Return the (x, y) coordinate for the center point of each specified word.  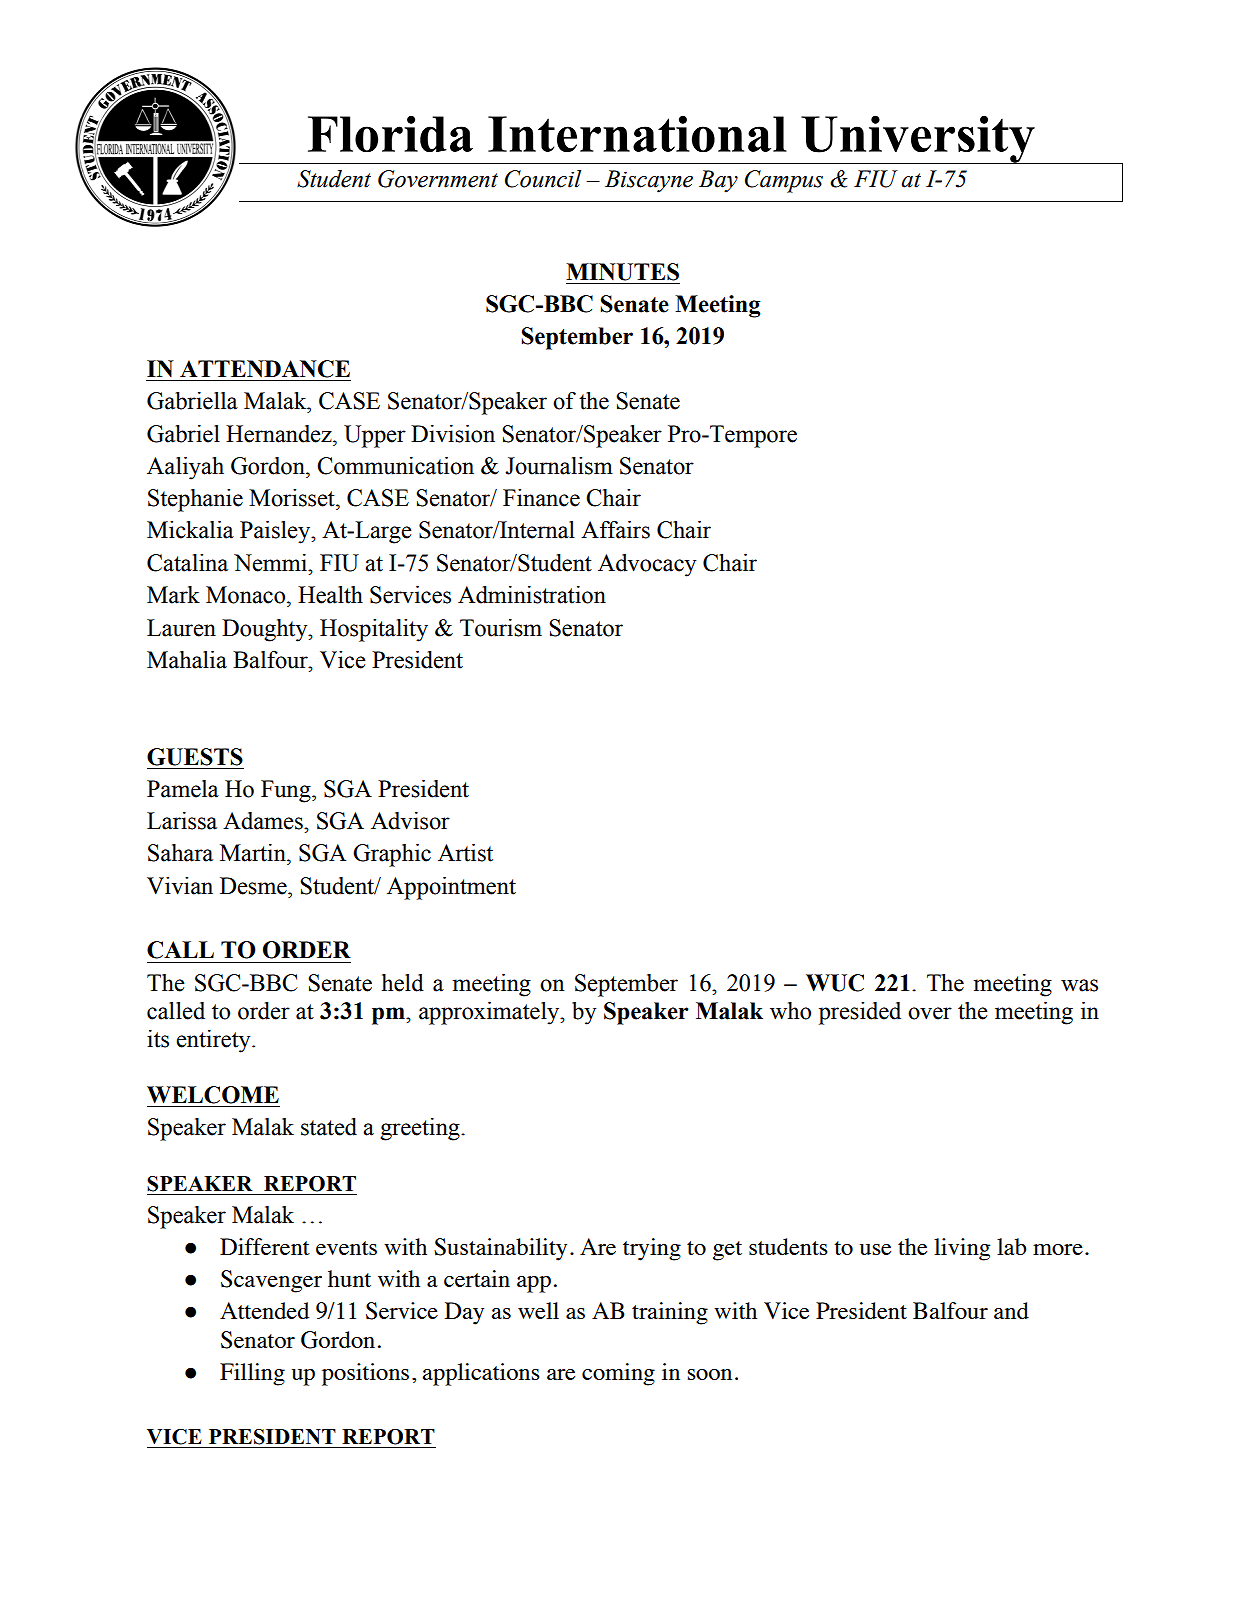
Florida (390, 134)
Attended (264, 1310)
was (1079, 985)
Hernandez (280, 434)
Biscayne (649, 181)
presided (860, 1013)
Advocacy (647, 565)
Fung (287, 791)
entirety (214, 1041)
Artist (465, 853)
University (918, 139)
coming (618, 1374)
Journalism (559, 466)
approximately (490, 1013)
